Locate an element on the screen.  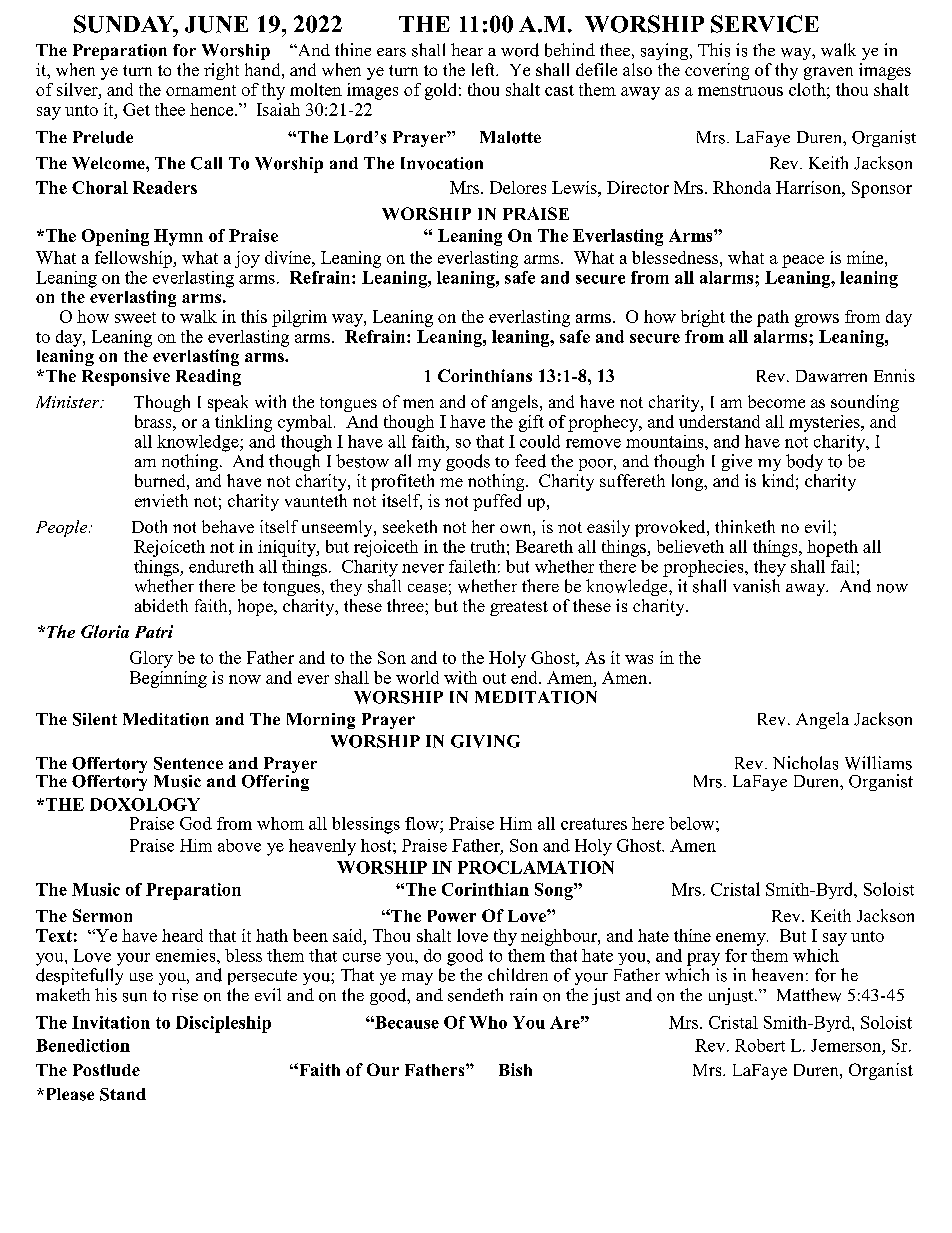
graven is located at coordinates (828, 73).
